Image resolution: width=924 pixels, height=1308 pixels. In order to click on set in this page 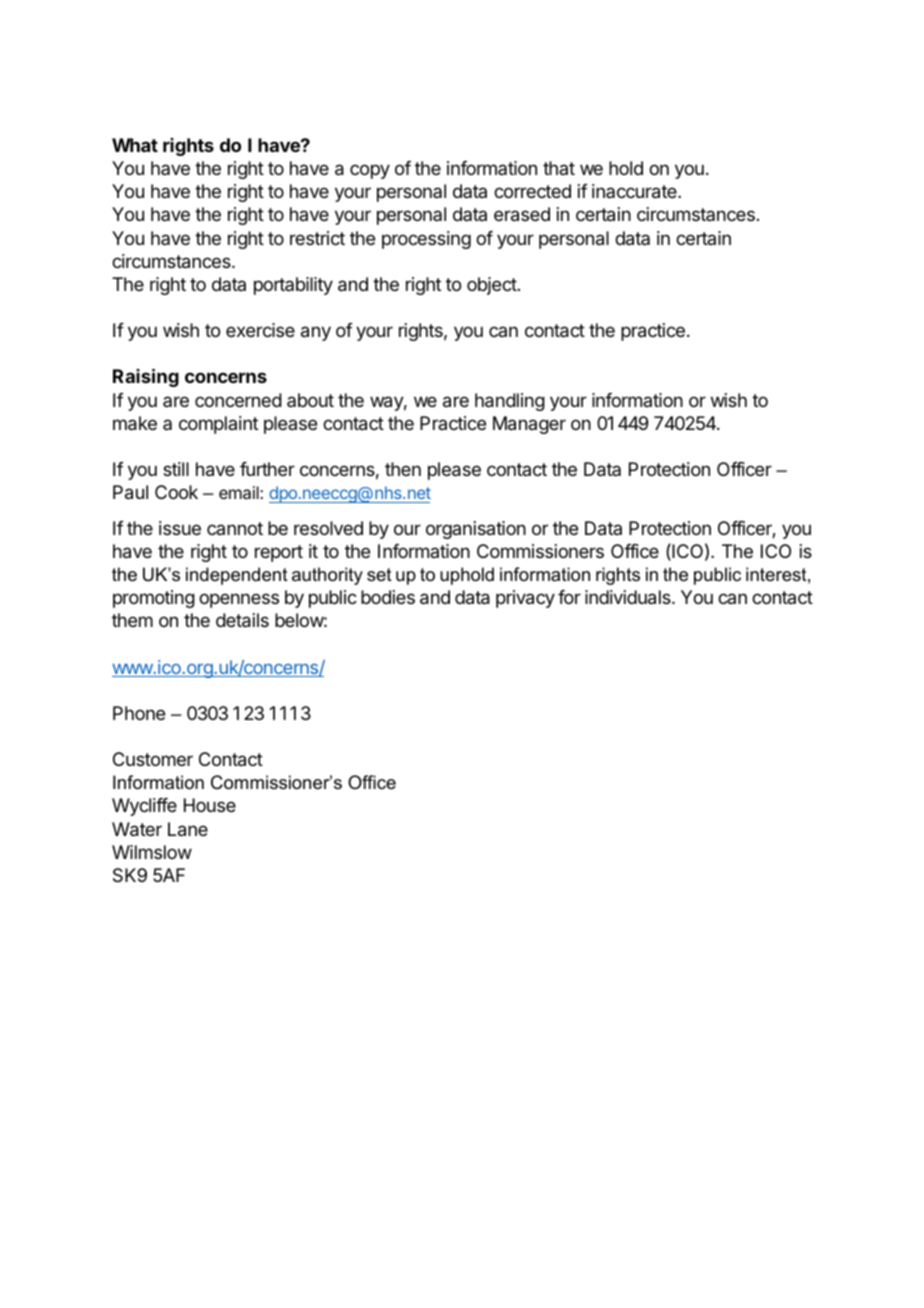, I will do `click(379, 575)`.
